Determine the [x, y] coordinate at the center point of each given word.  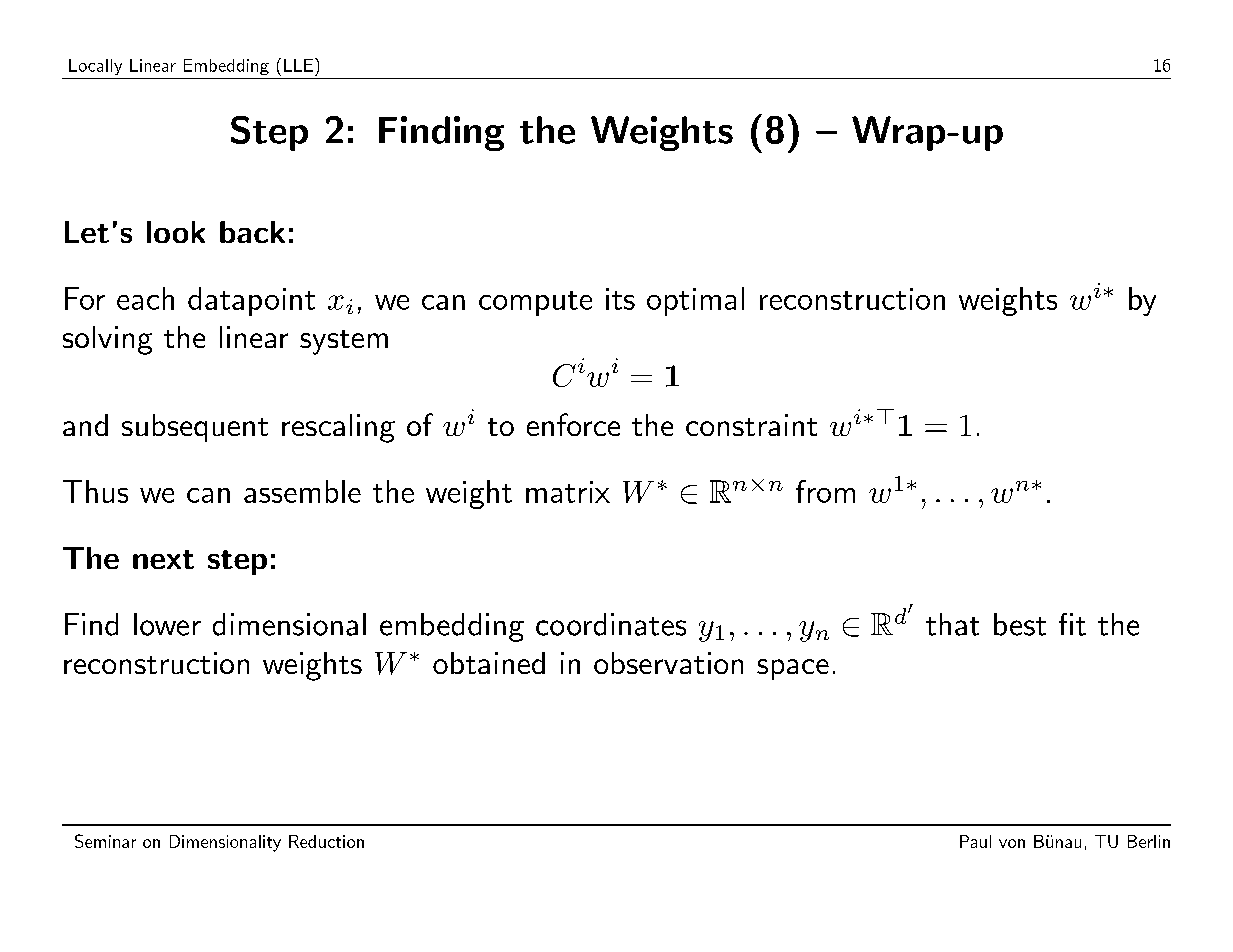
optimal [695, 301]
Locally [95, 67]
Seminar [105, 841]
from [825, 491]
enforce [573, 424]
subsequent [195, 428]
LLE [298, 65]
